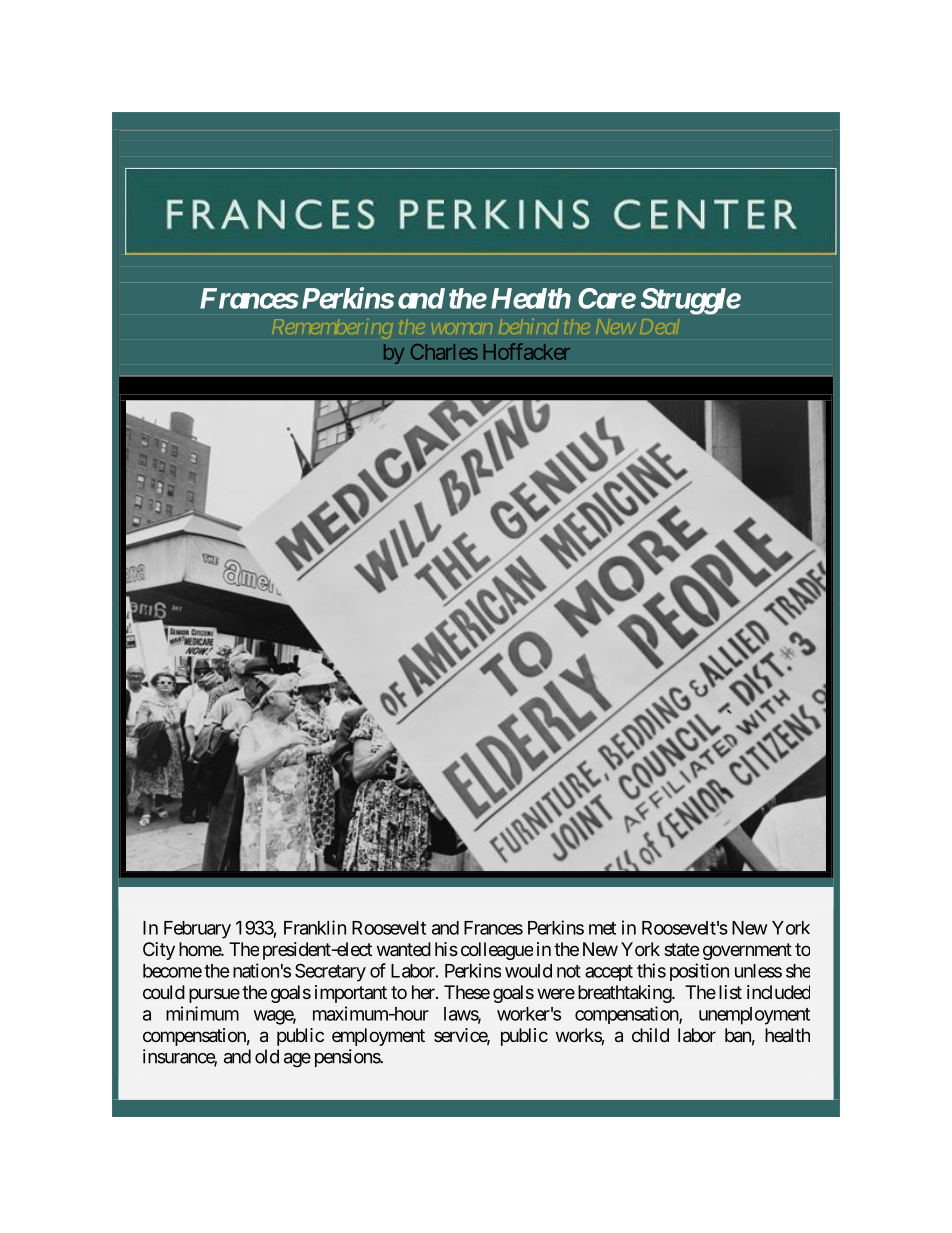  I want to click on City, so click(159, 951).
